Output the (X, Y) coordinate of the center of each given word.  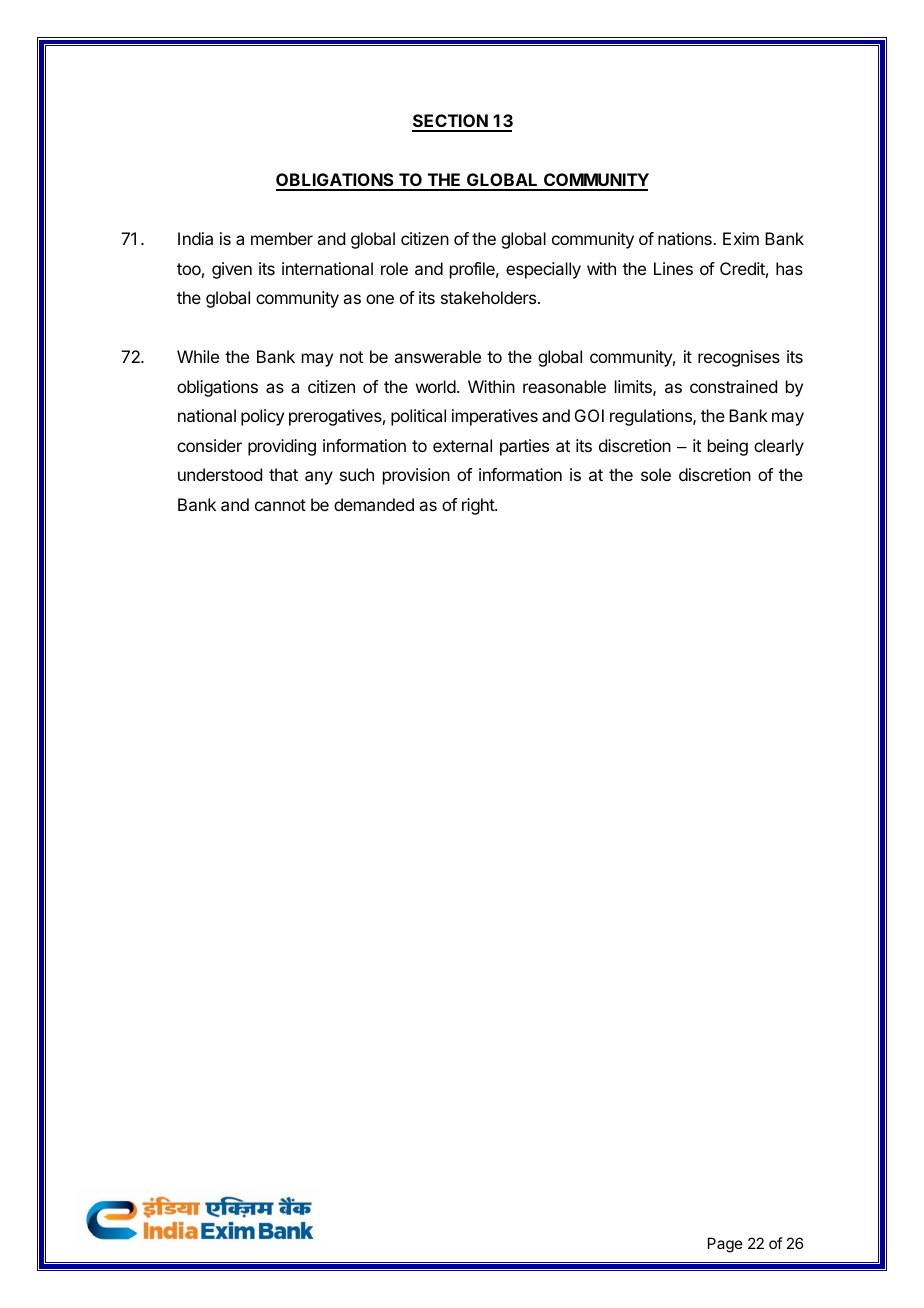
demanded (374, 504)
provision (416, 476)
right (479, 506)
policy (262, 417)
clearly (779, 447)
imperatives (495, 417)
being (728, 447)
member (282, 238)
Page (725, 1245)
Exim (741, 238)
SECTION (451, 122)
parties (524, 447)
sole (656, 474)
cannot (280, 505)
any (319, 478)
